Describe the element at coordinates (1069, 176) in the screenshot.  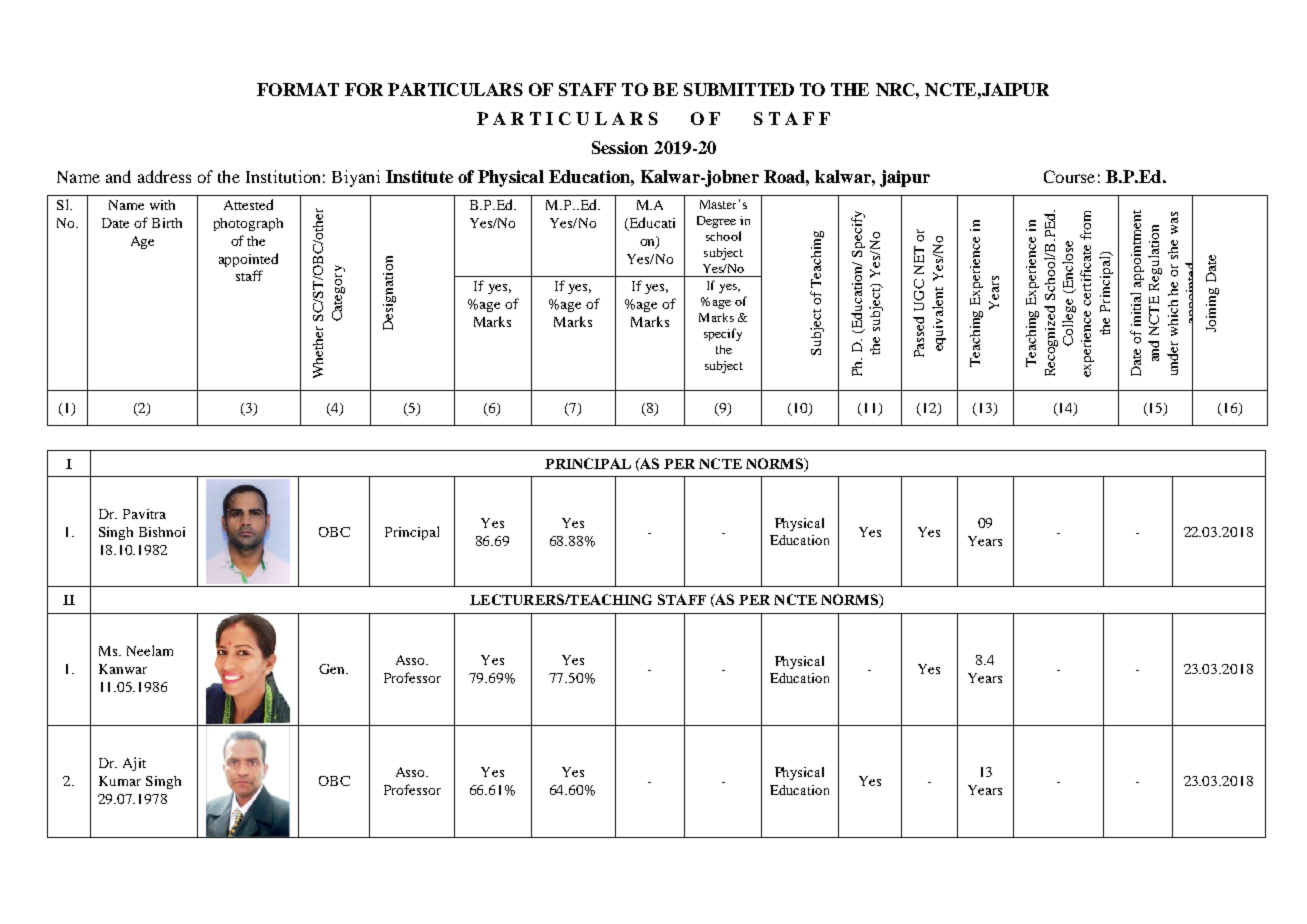
I see `Course` at that location.
